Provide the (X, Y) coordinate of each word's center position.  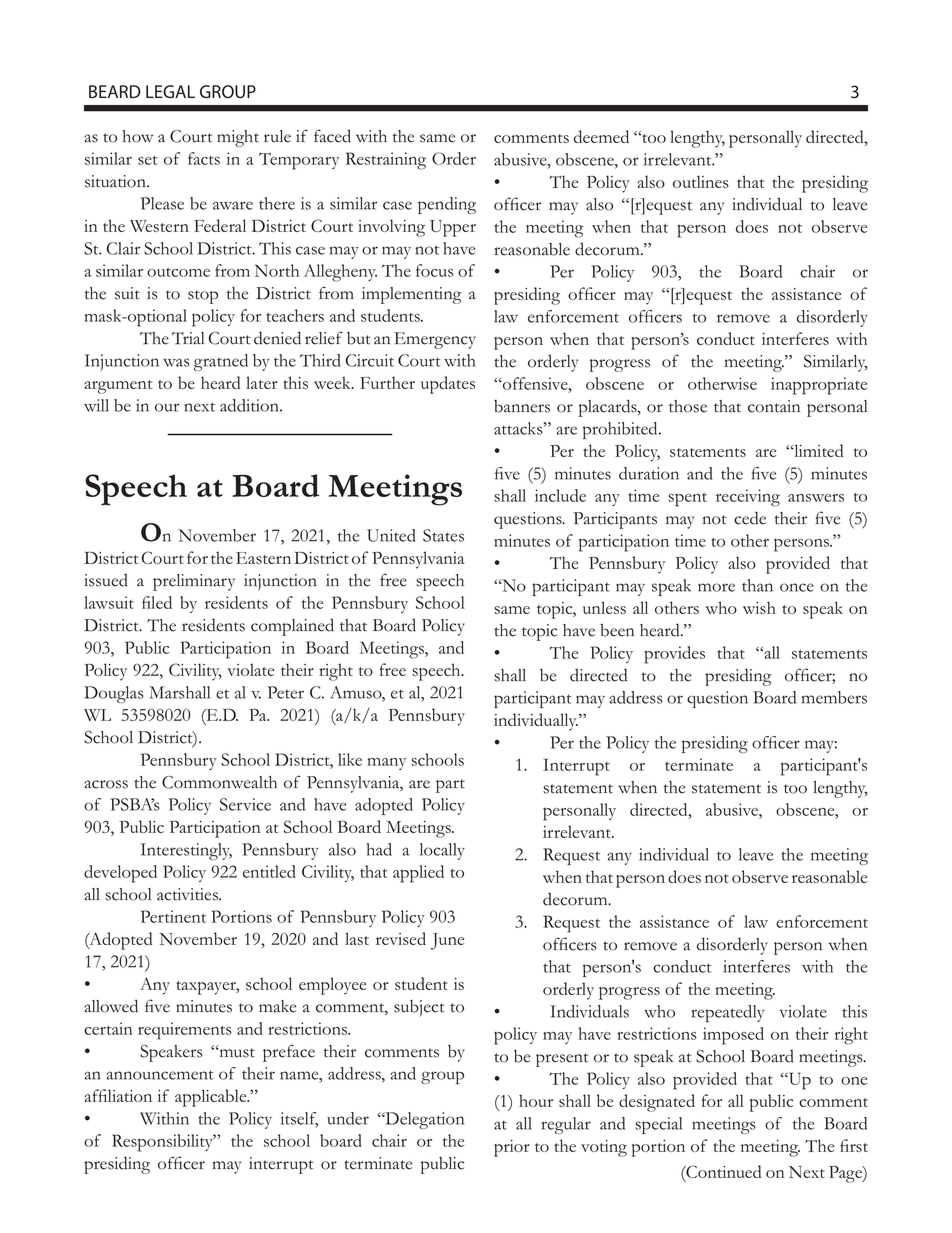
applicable (212, 1098)
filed (157, 602)
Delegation (423, 1120)
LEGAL (170, 91)
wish (759, 607)
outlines (701, 181)
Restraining (386, 161)
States (443, 535)
